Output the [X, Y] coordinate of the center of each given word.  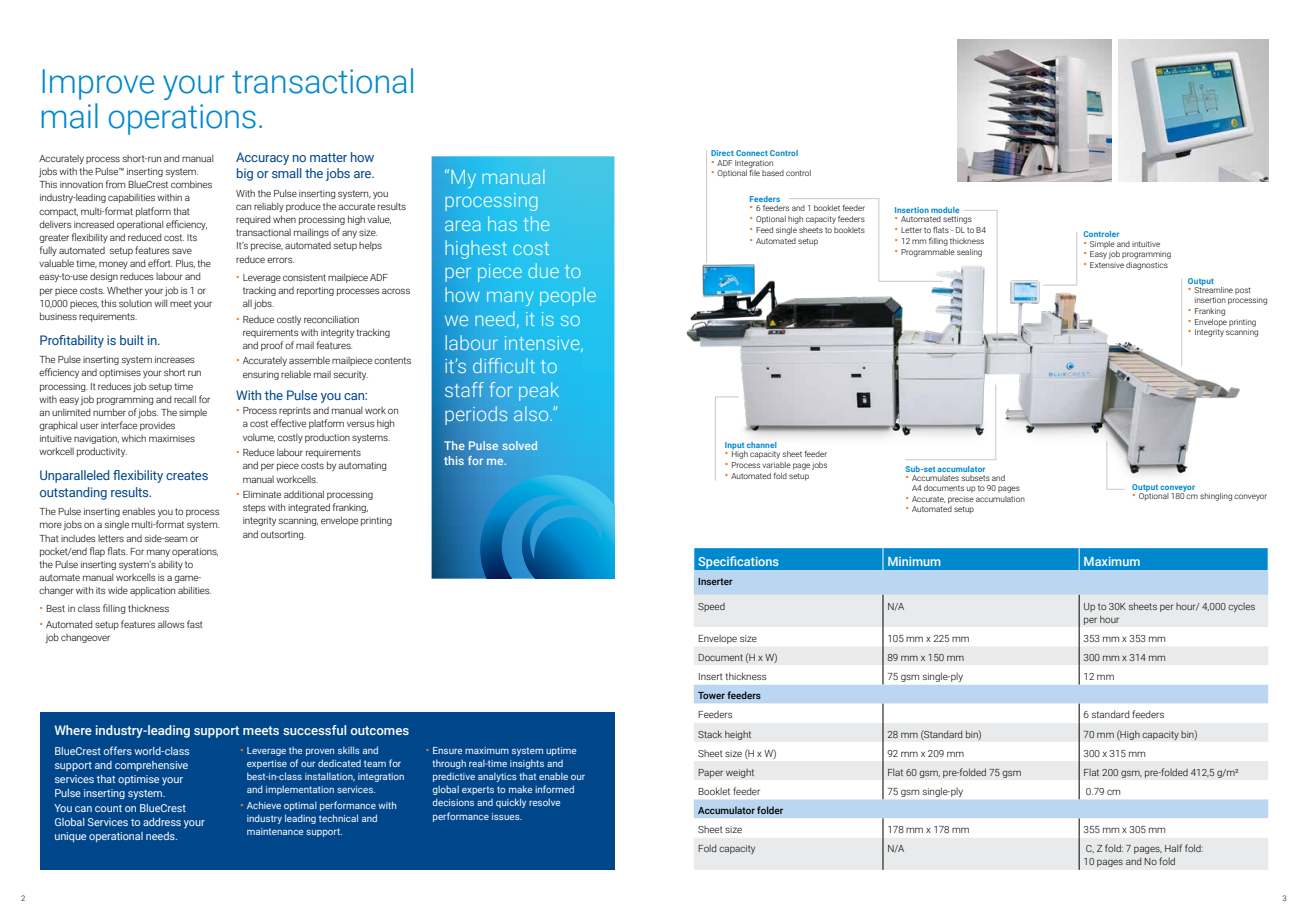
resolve [544, 802]
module [945, 210]
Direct [722, 153]
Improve [98, 84]
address [162, 822]
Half [1173, 848]
